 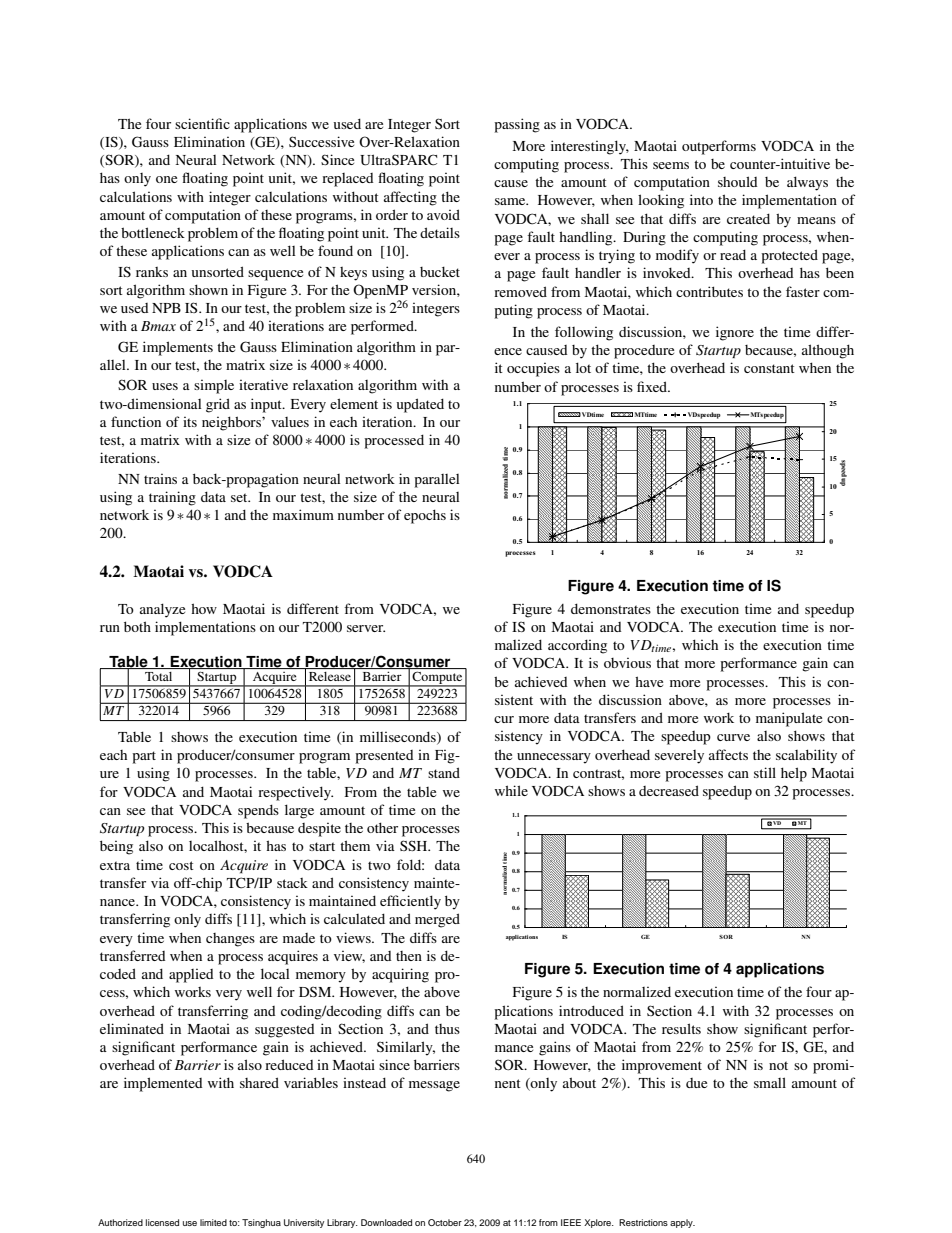 I want to click on limited, so click(x=213, y=1222).
